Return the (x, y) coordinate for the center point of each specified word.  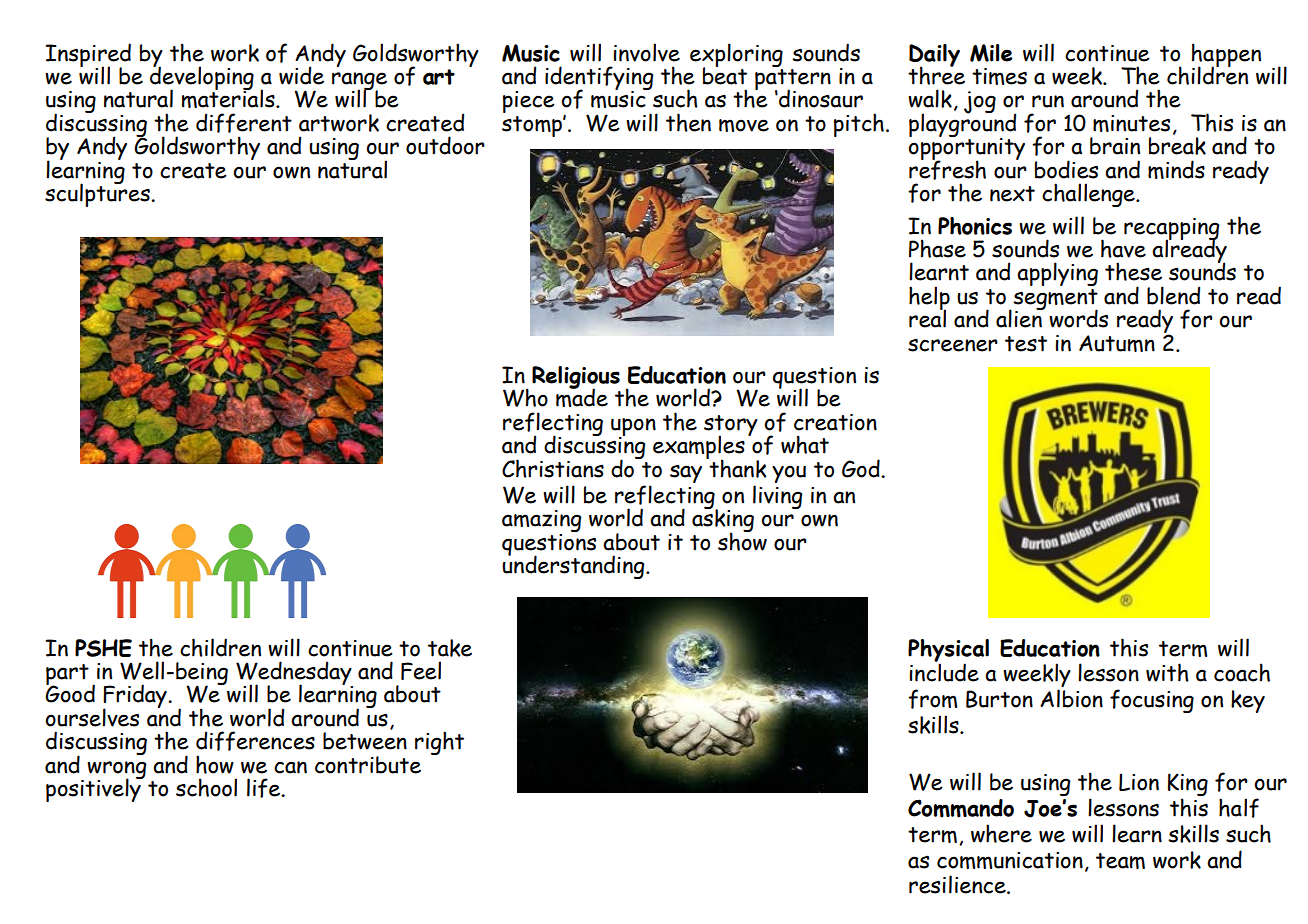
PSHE (103, 648)
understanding (574, 566)
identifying (599, 79)
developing (202, 78)
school (206, 787)
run (1048, 101)
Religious (576, 378)
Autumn (1117, 343)
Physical (948, 651)
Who (525, 397)
